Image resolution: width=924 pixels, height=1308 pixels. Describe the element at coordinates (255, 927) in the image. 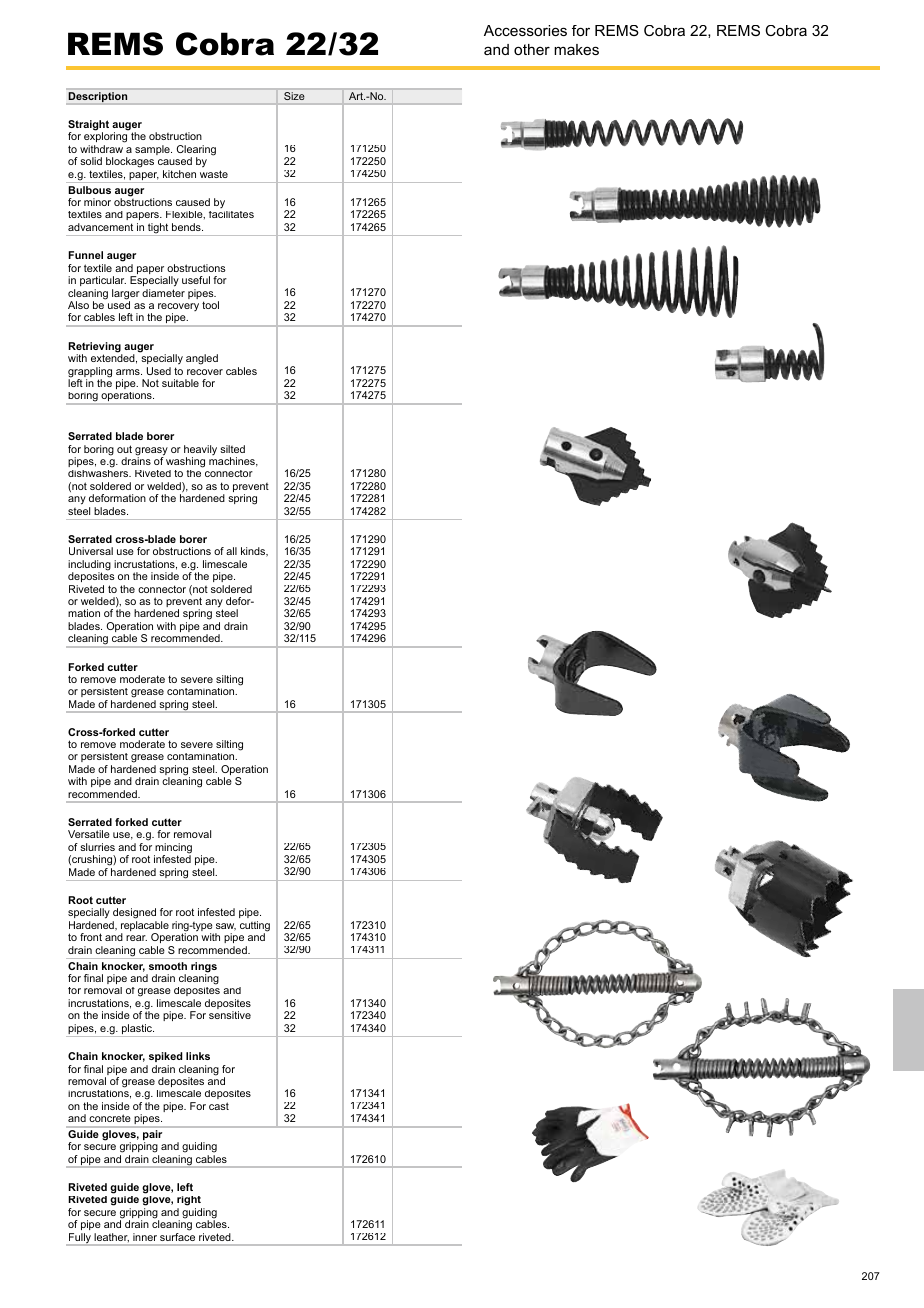

I see `cutting` at that location.
